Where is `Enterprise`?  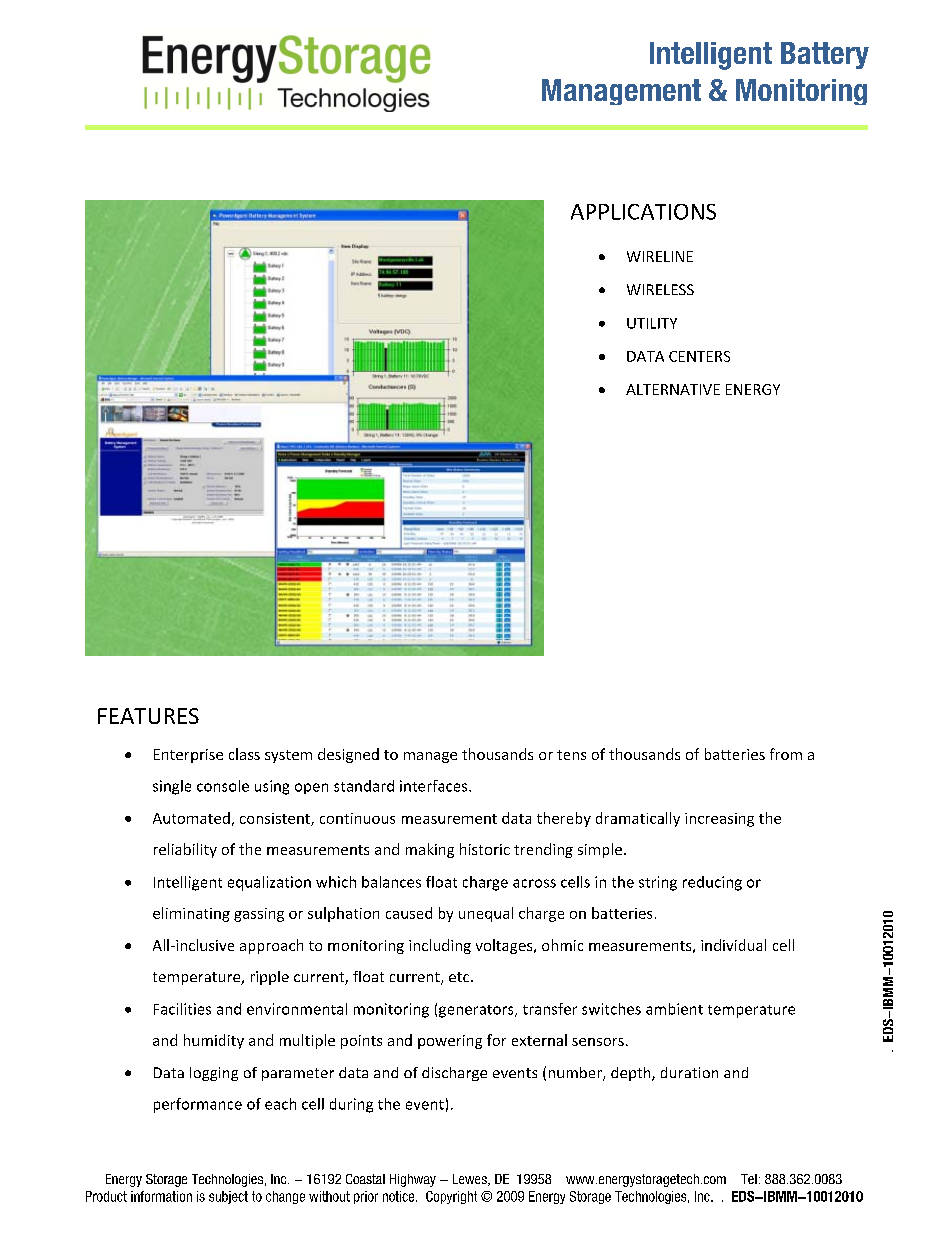
Enterprise is located at coordinates (188, 756).
